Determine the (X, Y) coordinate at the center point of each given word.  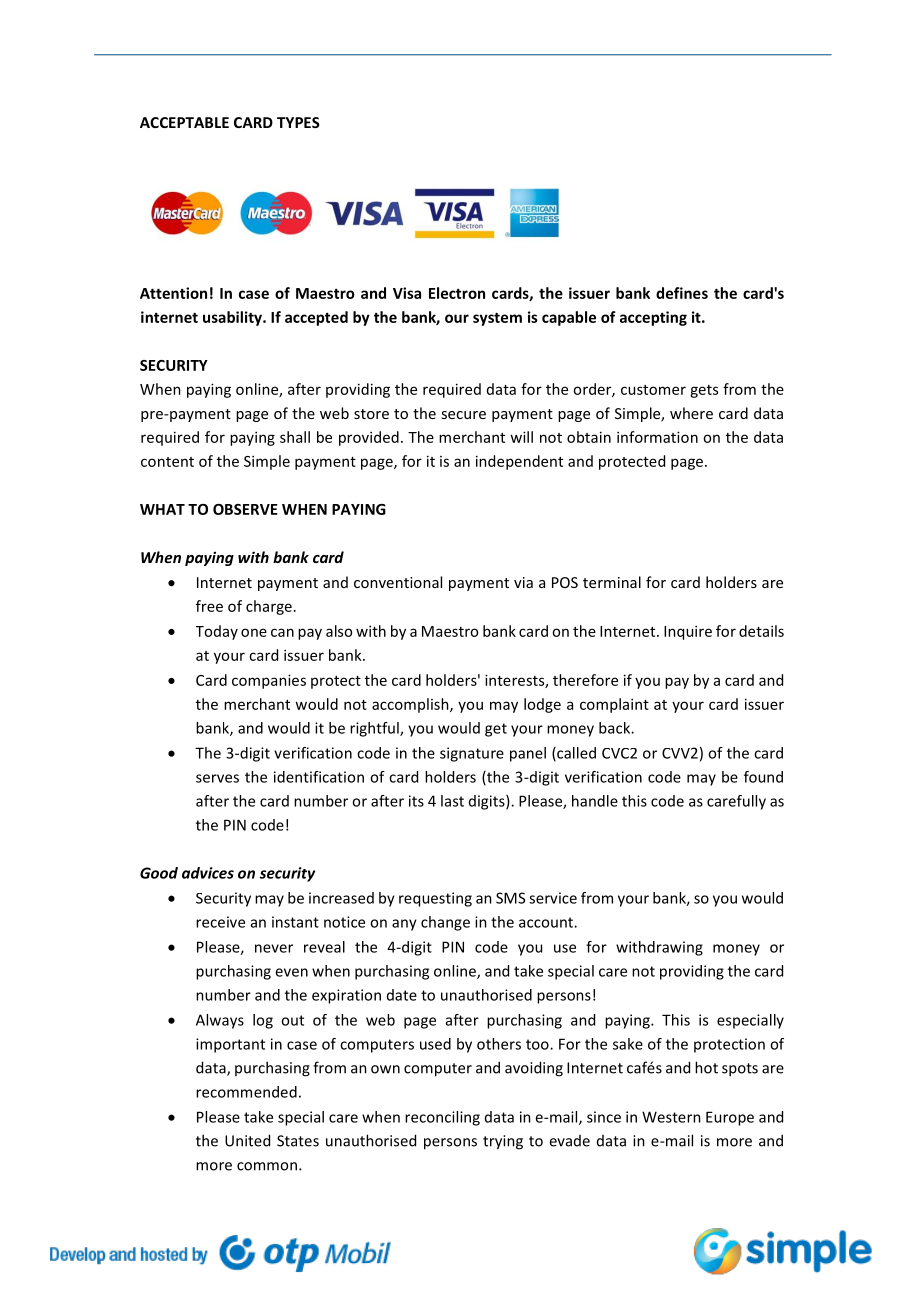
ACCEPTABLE (184, 122)
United (247, 1140)
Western (671, 1117)
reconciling (442, 1118)
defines (682, 293)
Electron (457, 293)
